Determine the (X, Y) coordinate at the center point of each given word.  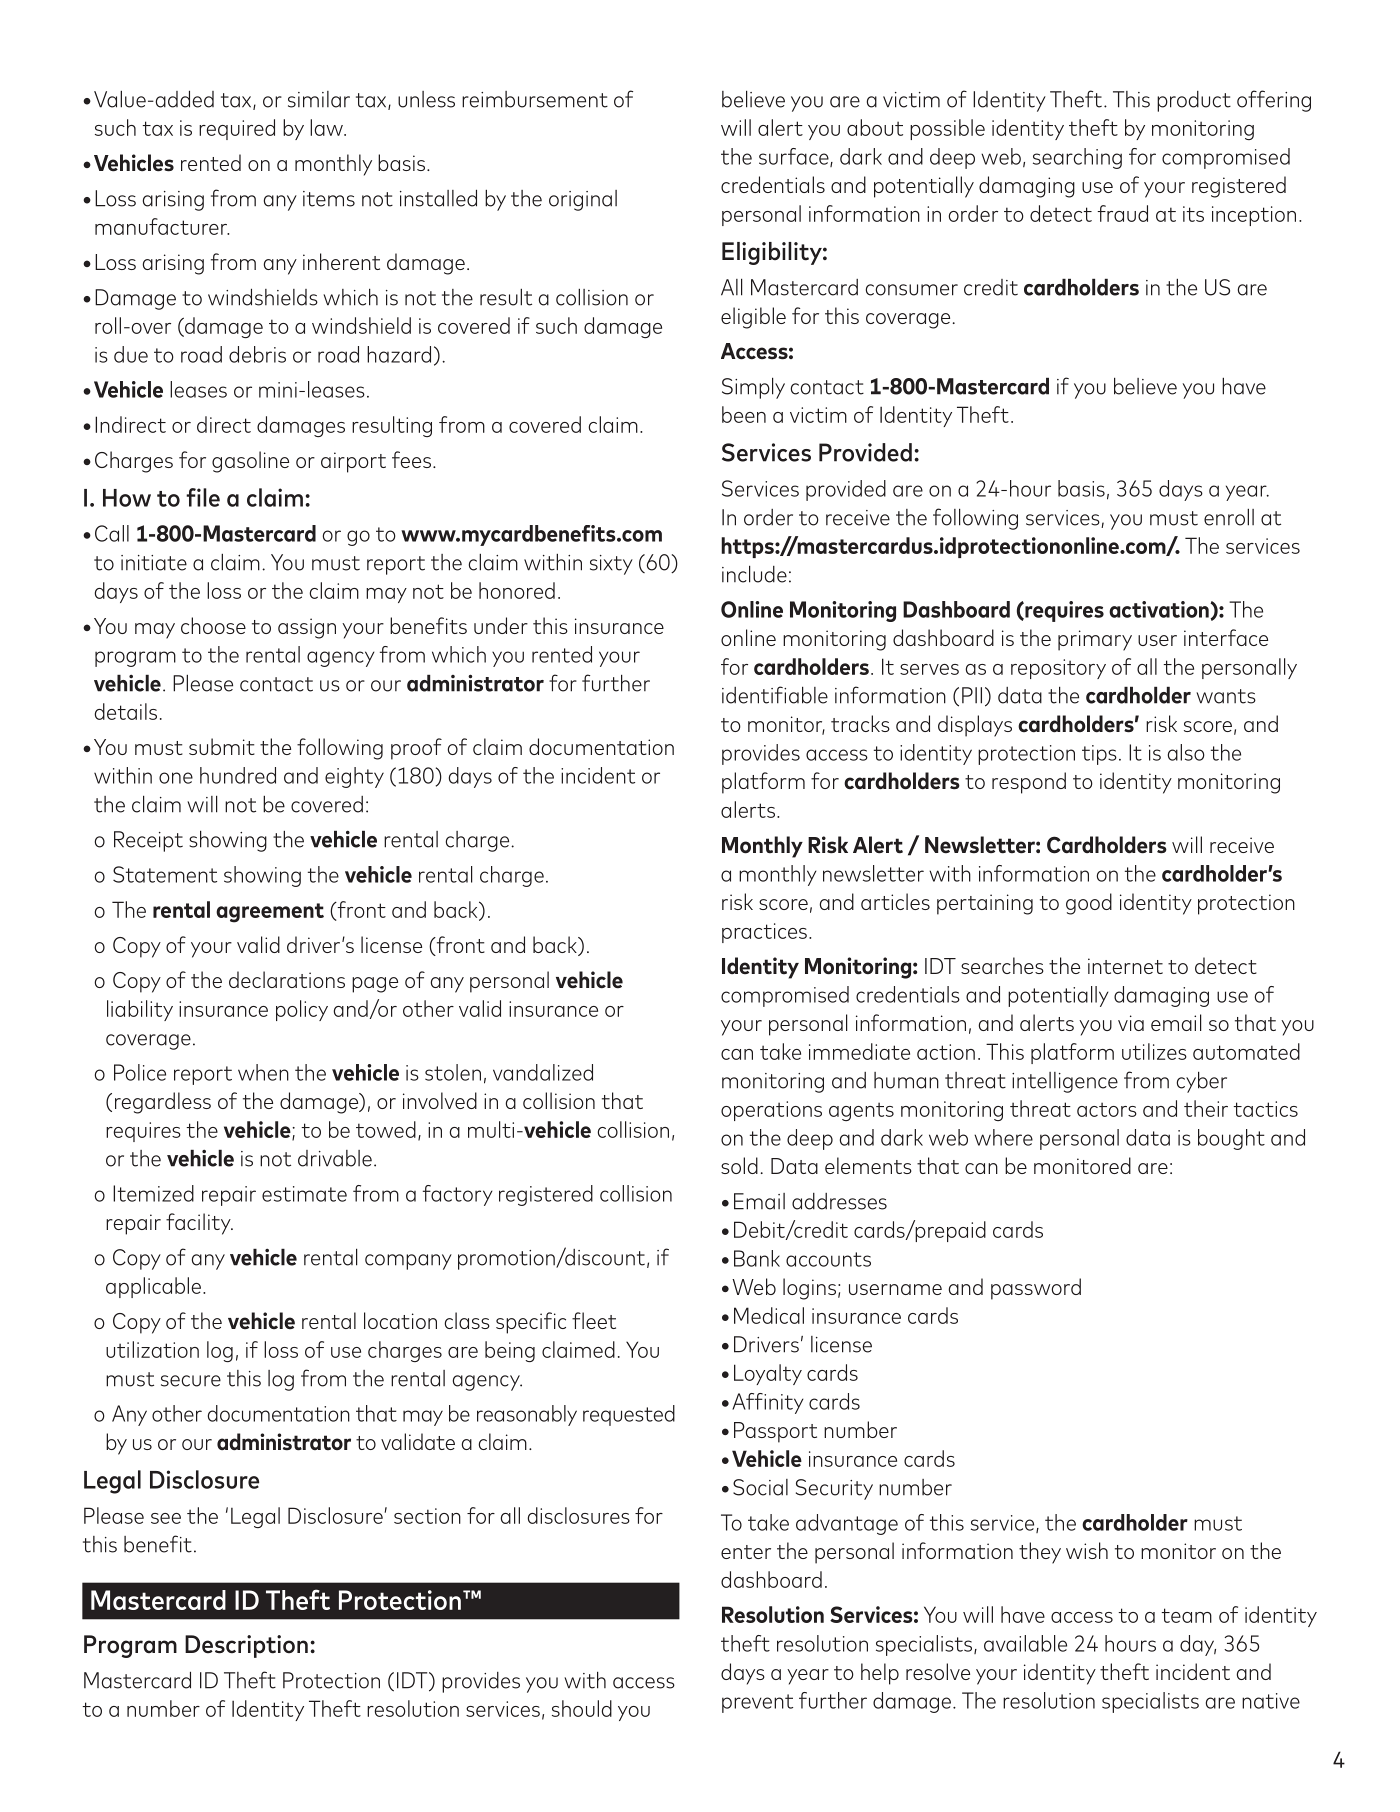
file (203, 497)
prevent (757, 1703)
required (237, 129)
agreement (270, 913)
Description (246, 1646)
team (1186, 1615)
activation (1160, 610)
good (1089, 904)
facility (199, 1224)
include (754, 574)
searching (1077, 158)
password (1036, 1289)
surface (795, 157)
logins (809, 1289)
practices (764, 933)
